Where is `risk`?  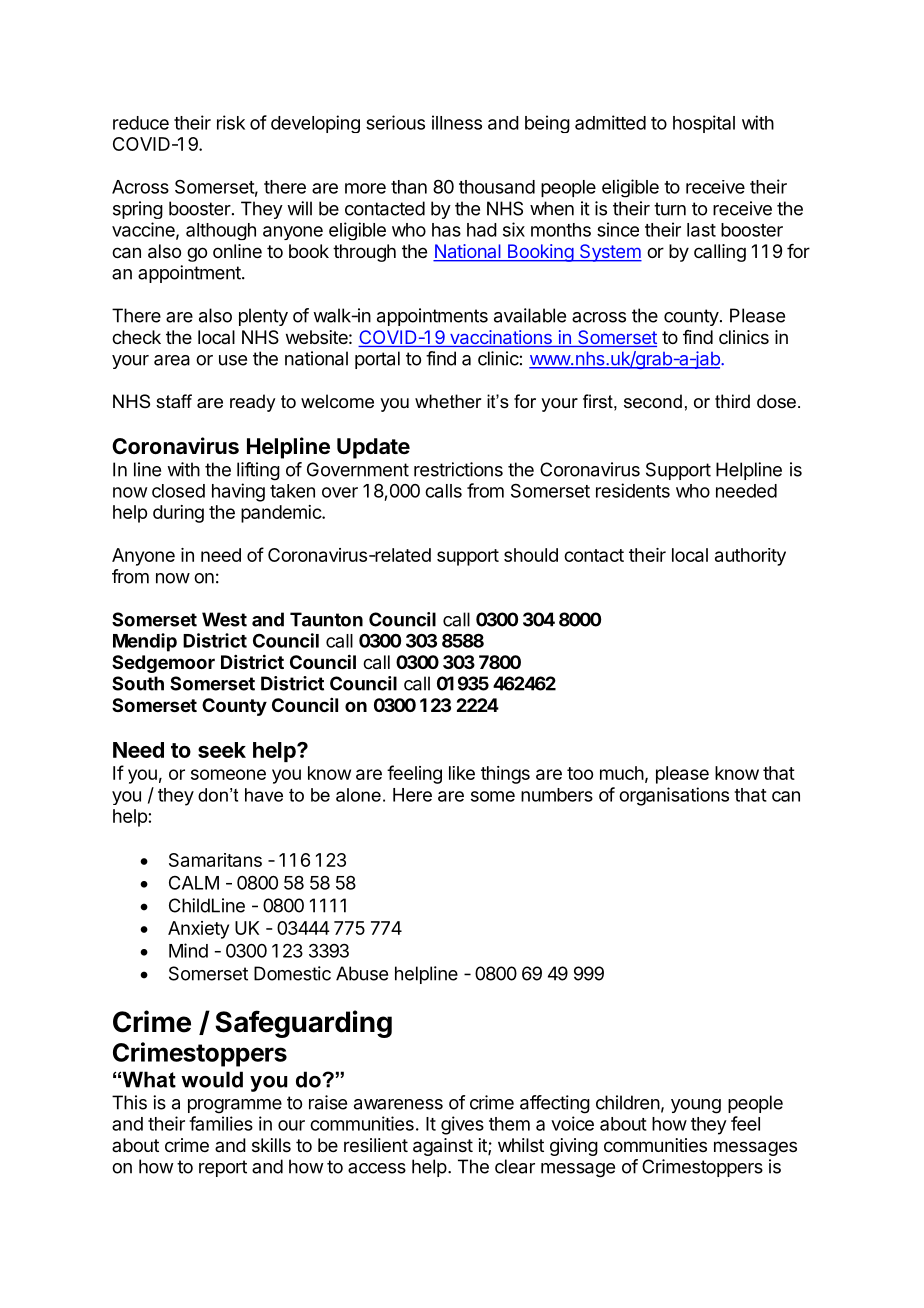 risk is located at coordinates (231, 122).
